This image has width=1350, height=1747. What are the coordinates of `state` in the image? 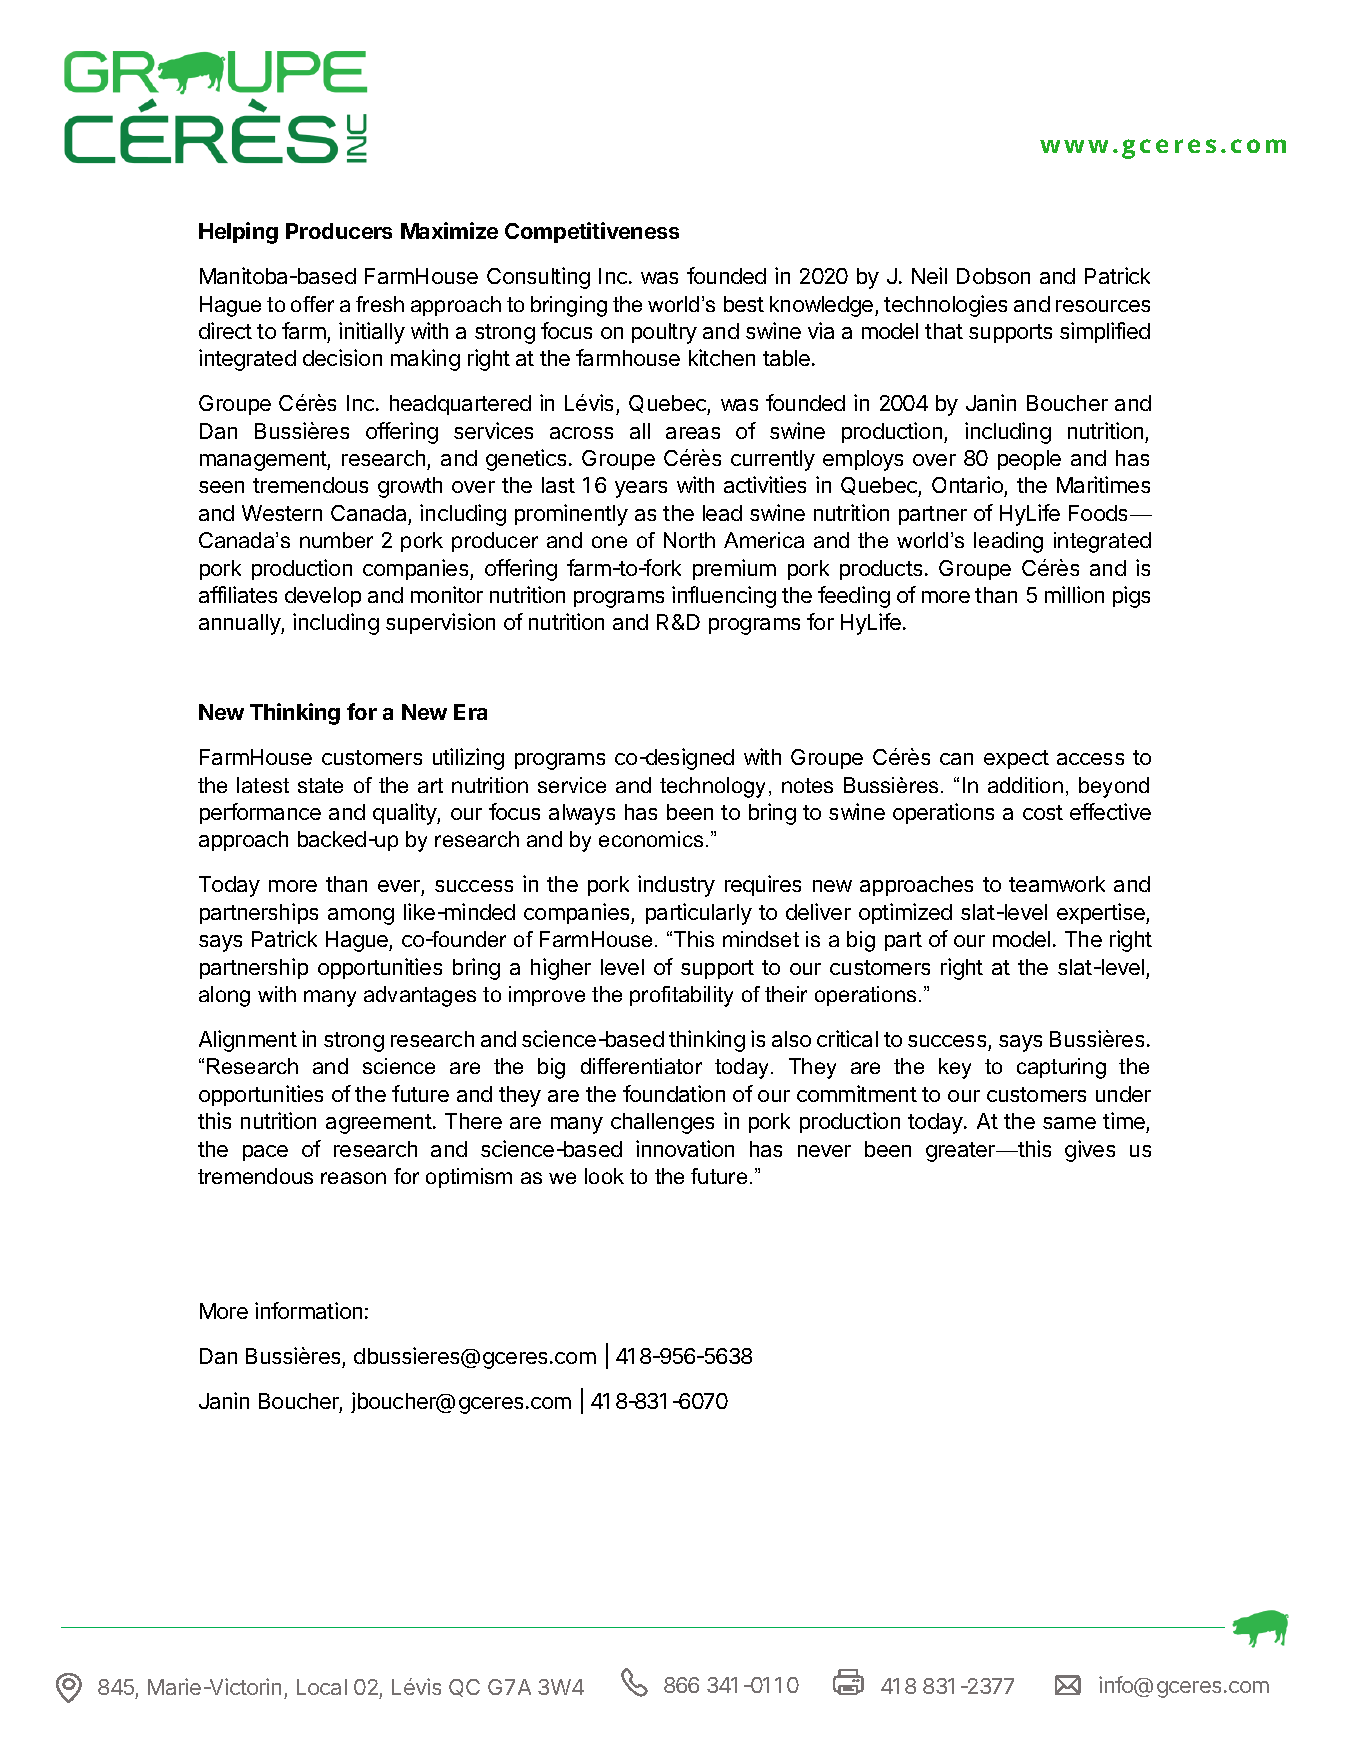 It's located at (320, 785).
